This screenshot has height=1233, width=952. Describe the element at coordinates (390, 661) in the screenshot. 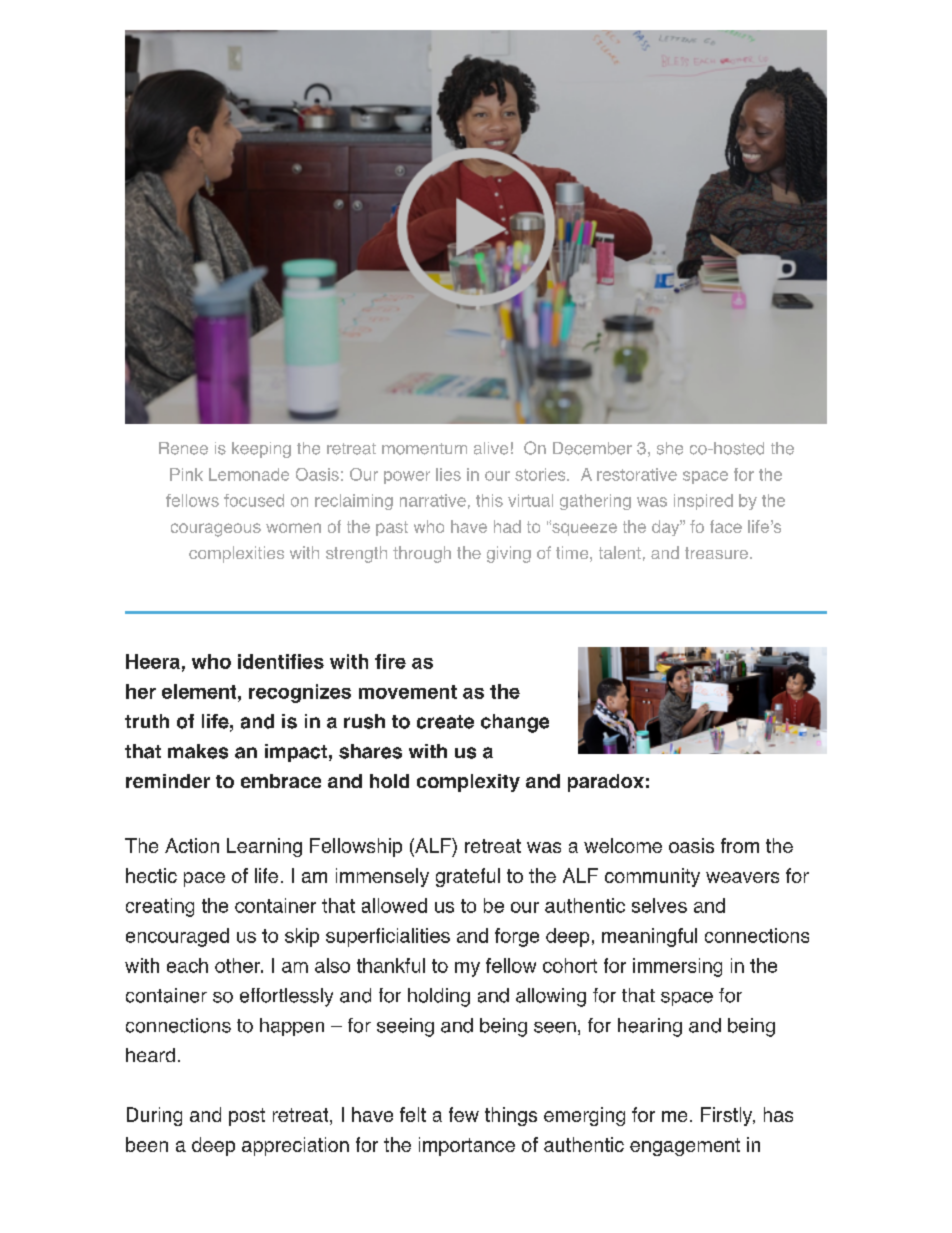

I see `fire` at that location.
